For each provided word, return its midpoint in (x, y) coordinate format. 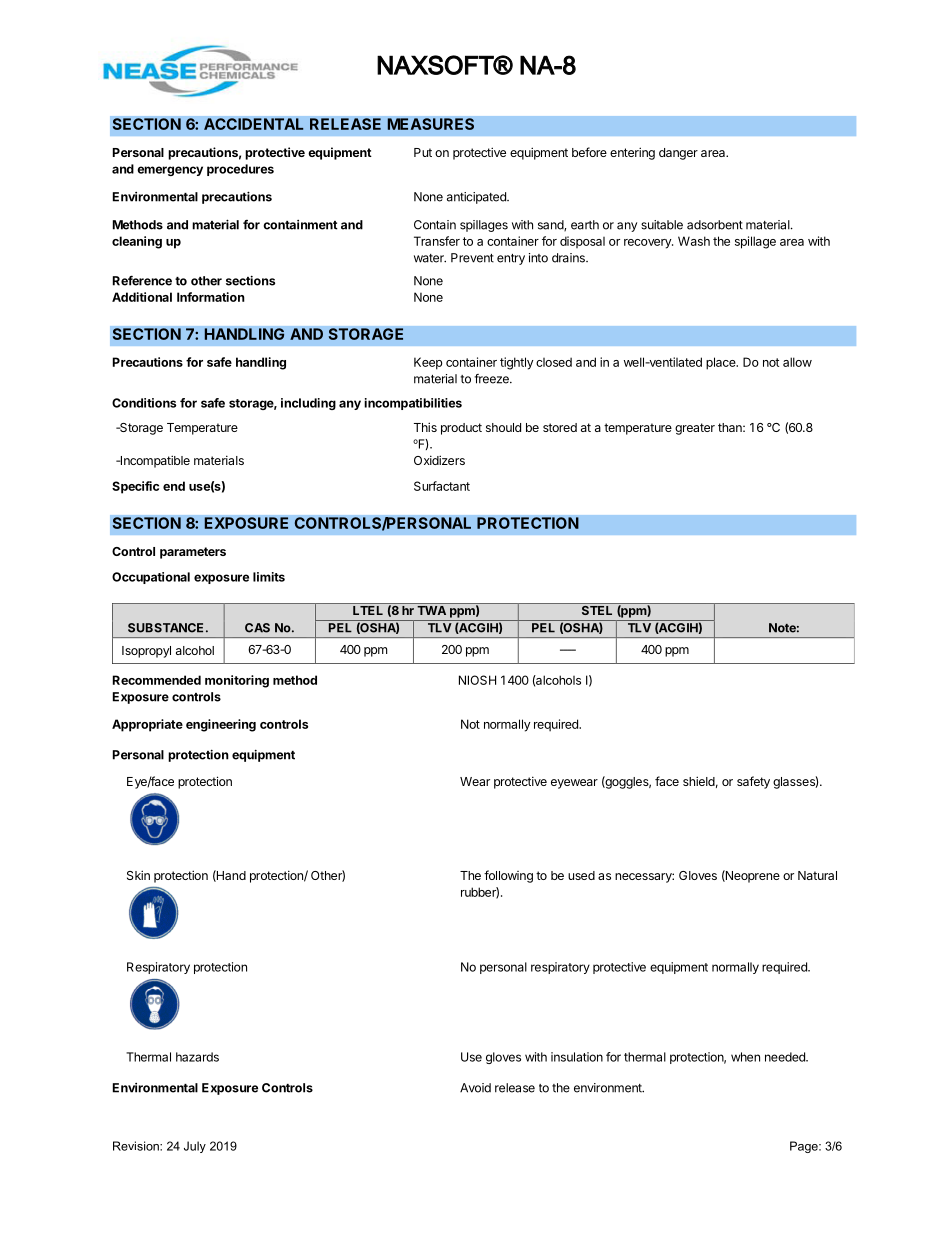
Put (423, 152)
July (195, 1147)
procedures (240, 170)
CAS (257, 628)
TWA (431, 610)
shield (699, 781)
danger (678, 154)
